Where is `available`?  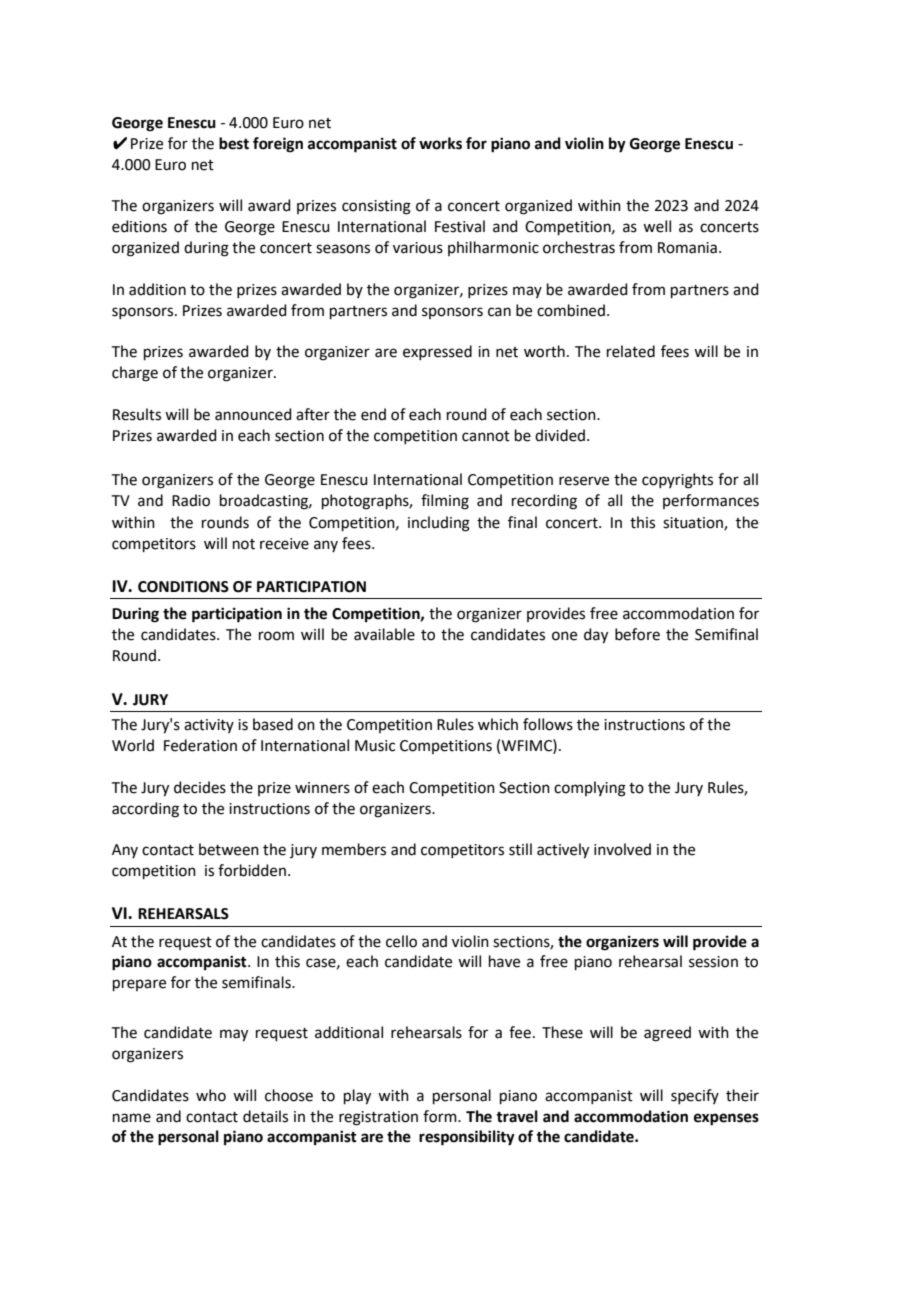
available is located at coordinates (384, 634).
